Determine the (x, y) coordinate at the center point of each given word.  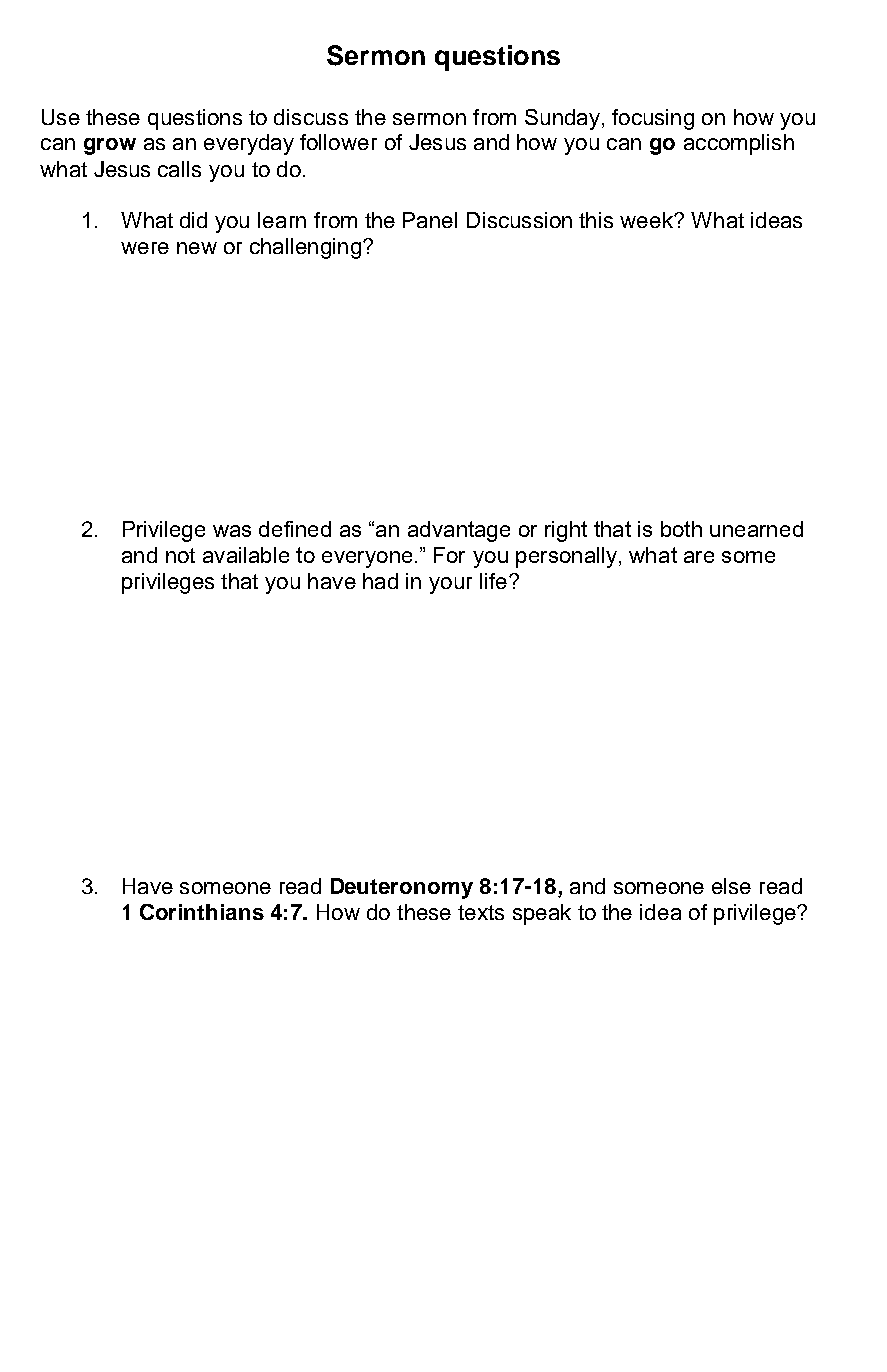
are (699, 557)
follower (338, 142)
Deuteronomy (402, 888)
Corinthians (202, 912)
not (180, 555)
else (731, 886)
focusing (653, 119)
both (681, 529)
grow (110, 146)
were (145, 248)
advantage (459, 531)
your (450, 585)
